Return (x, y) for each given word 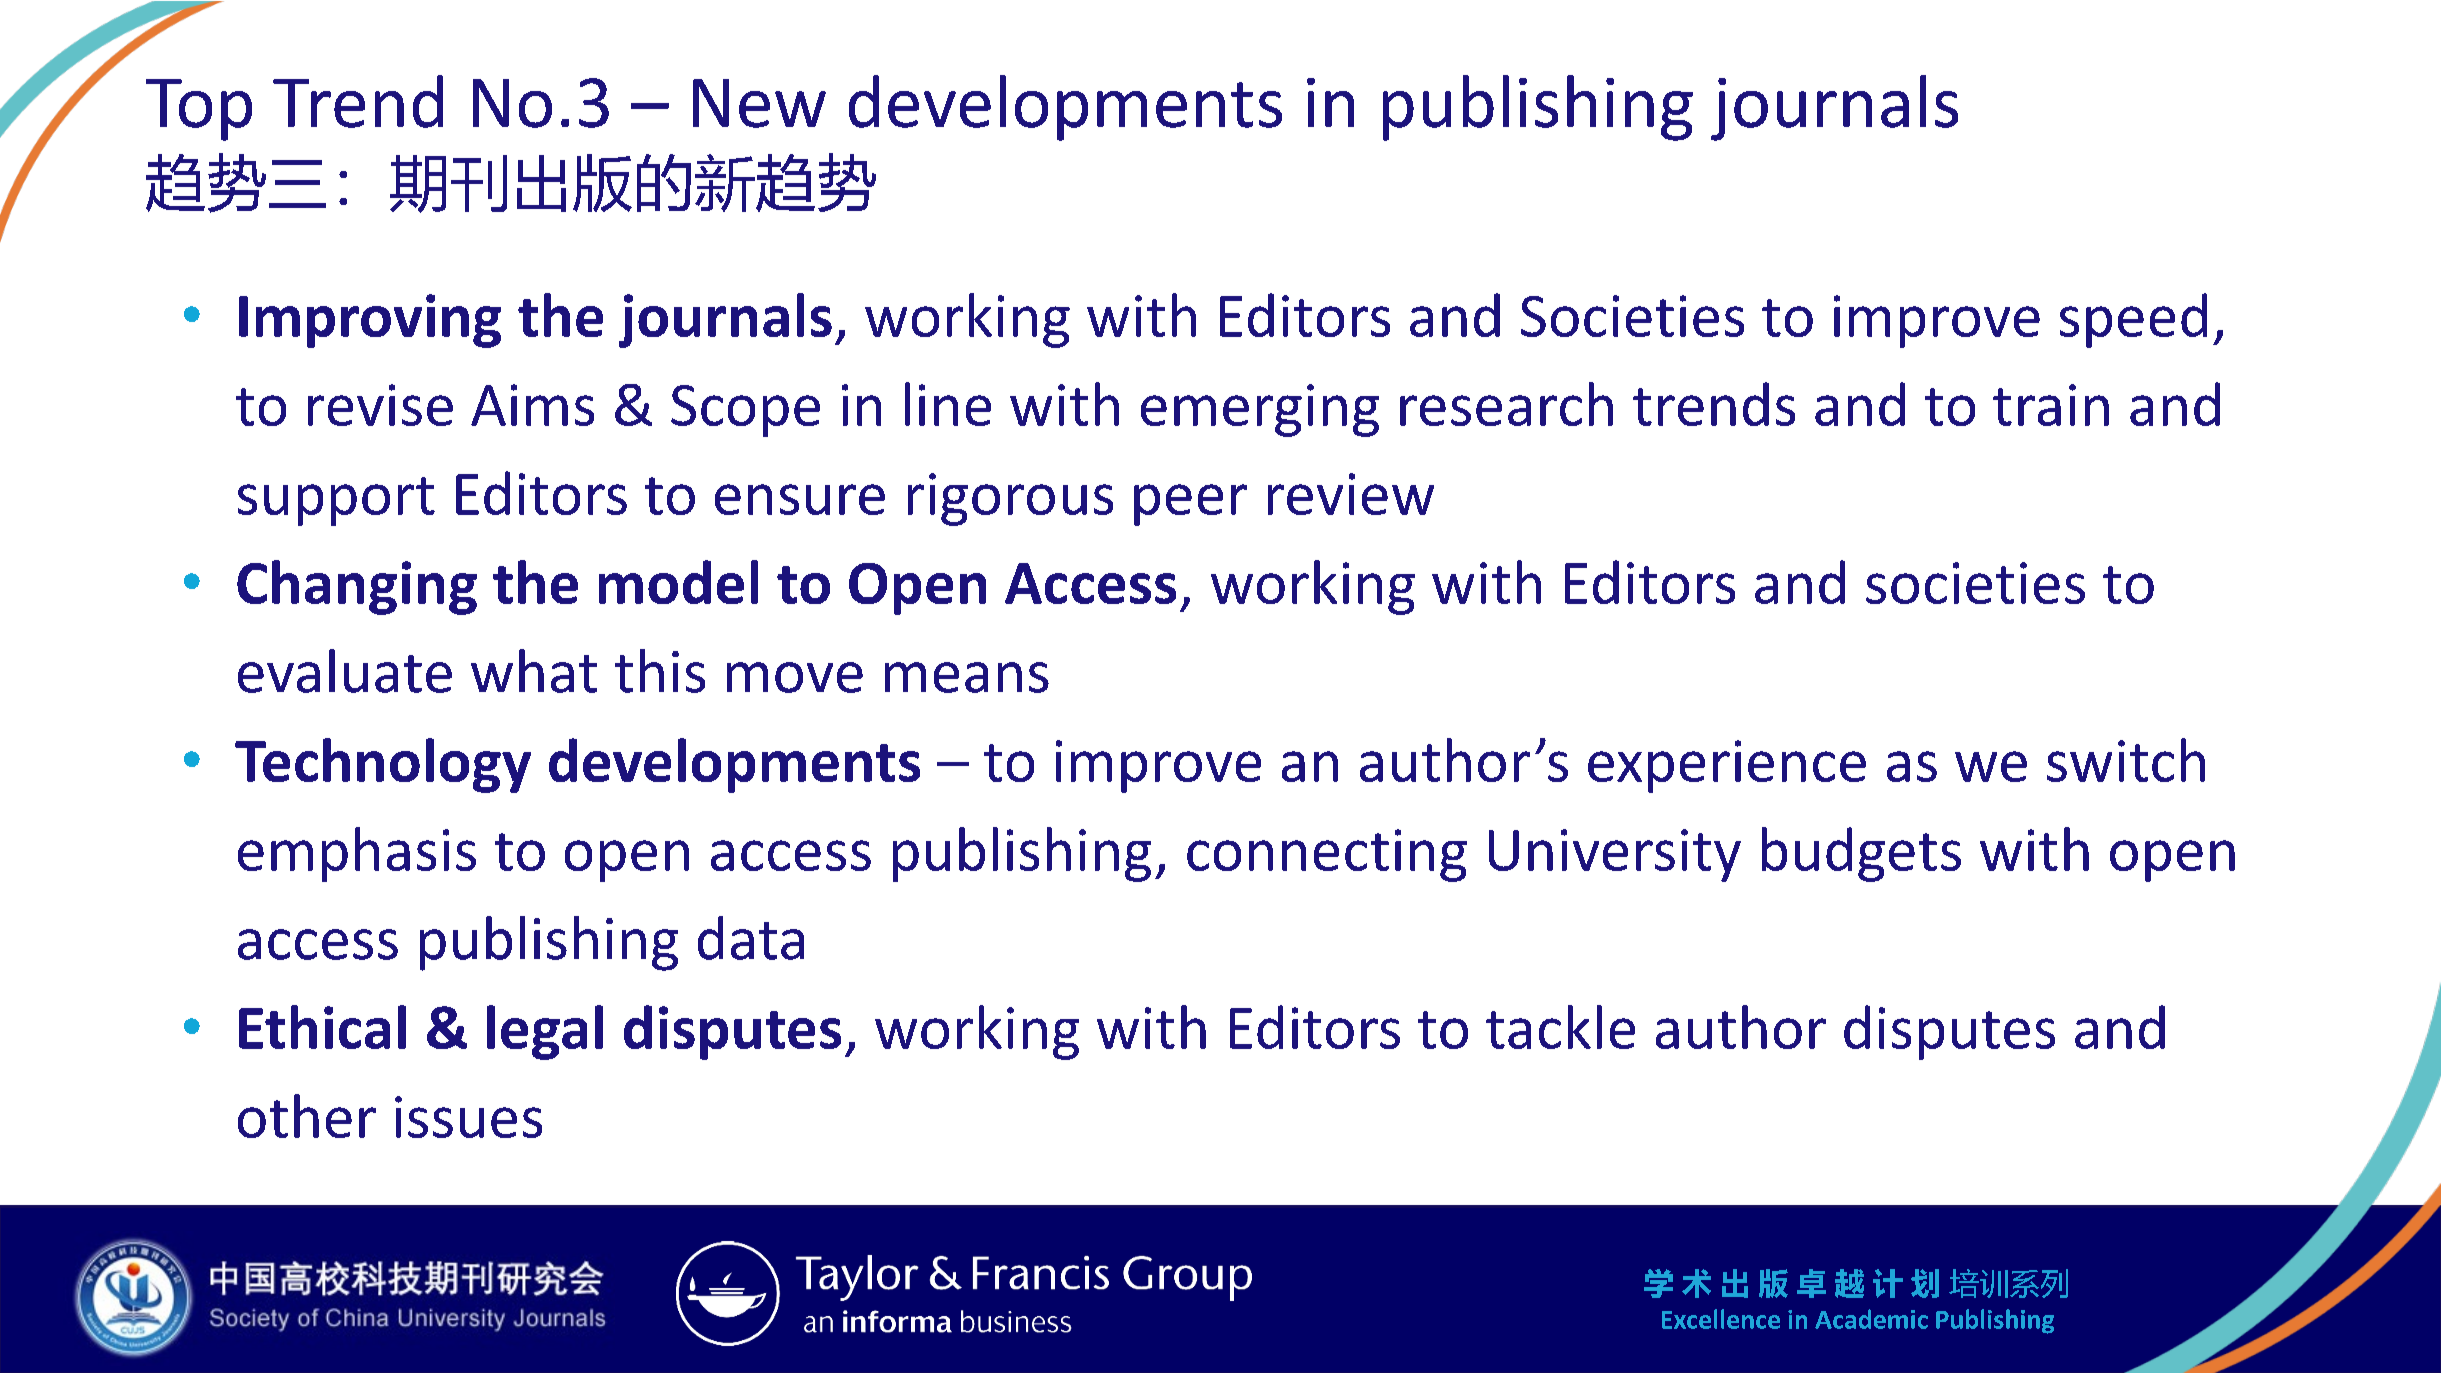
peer (1190, 505)
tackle (1560, 1027)
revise (380, 405)
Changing (357, 587)
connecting (1327, 855)
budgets (1861, 854)
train (2051, 405)
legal (545, 1032)
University (1615, 855)
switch (2126, 760)
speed (2133, 320)
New (759, 103)
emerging (1260, 410)
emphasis (357, 854)
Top (199, 110)
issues (468, 1117)
